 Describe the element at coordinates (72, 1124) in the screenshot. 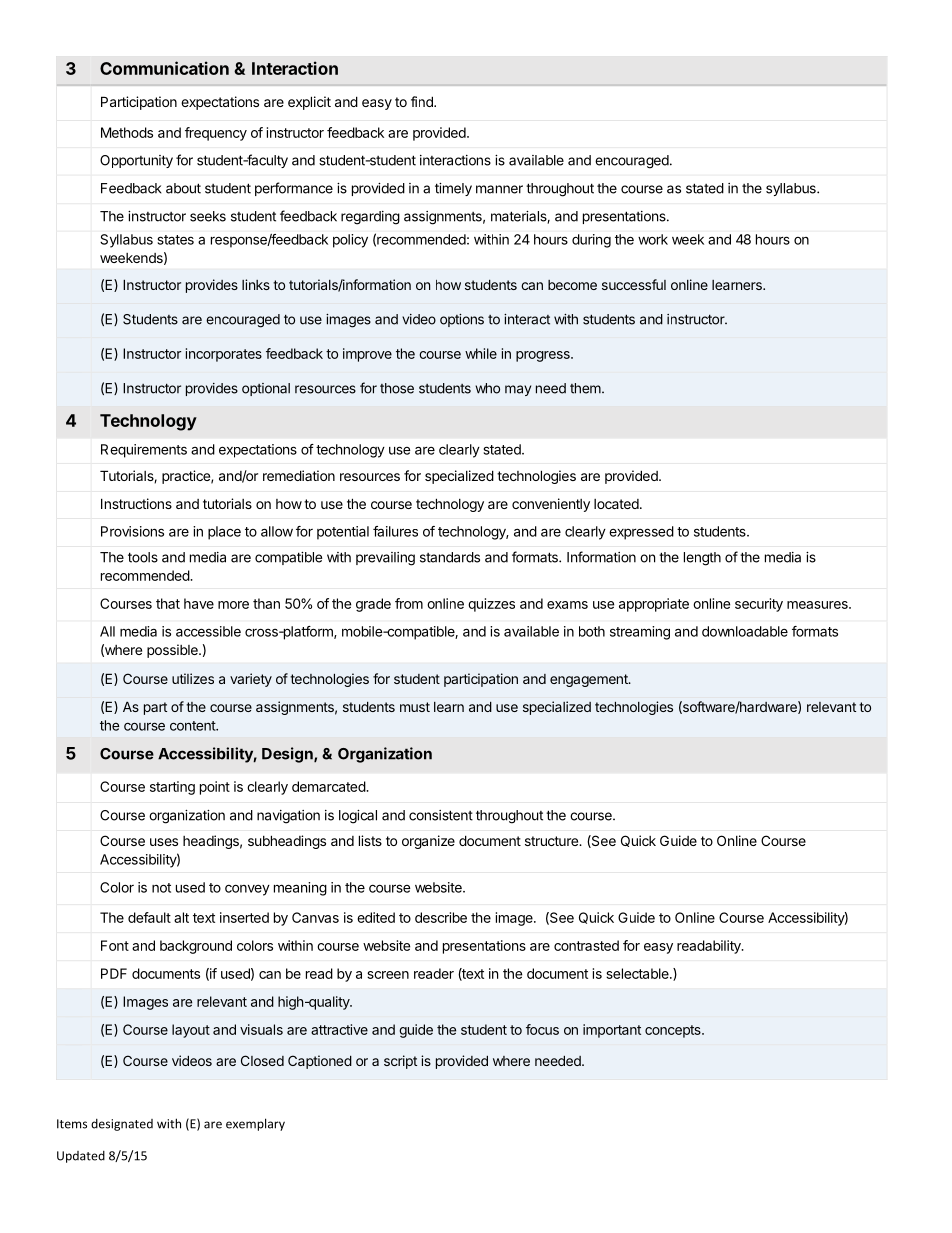

I see `Items` at that location.
